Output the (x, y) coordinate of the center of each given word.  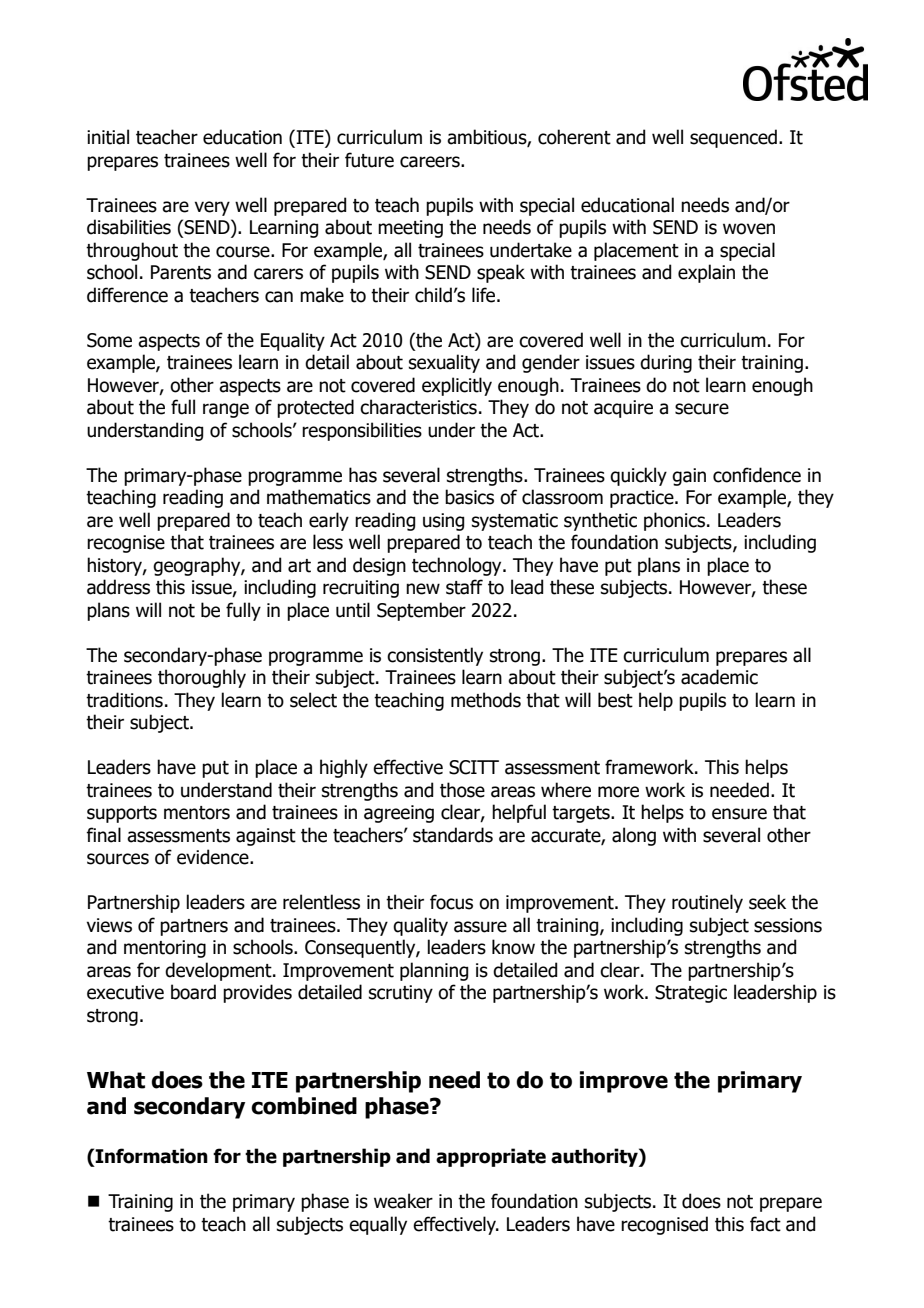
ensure (739, 814)
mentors (197, 813)
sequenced (733, 138)
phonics (674, 521)
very (212, 208)
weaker (403, 1201)
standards (453, 835)
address (118, 587)
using (443, 522)
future (369, 160)
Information (151, 1156)
